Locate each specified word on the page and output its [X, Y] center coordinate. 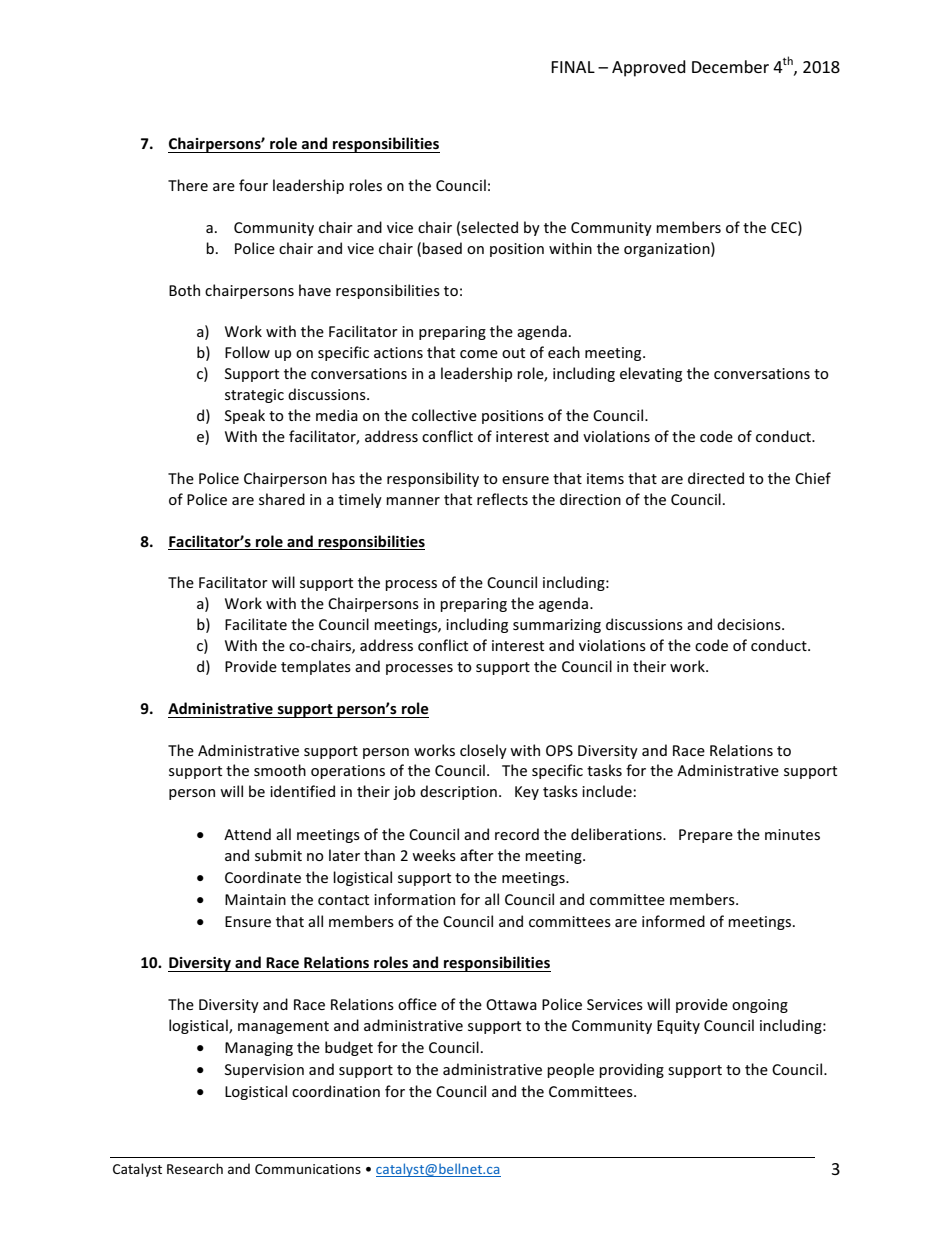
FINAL [573, 67]
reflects [502, 499]
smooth [280, 770]
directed [716, 478]
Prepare [706, 836]
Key [527, 793]
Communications [308, 1169]
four [253, 185]
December [730, 66]
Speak [245, 416]
